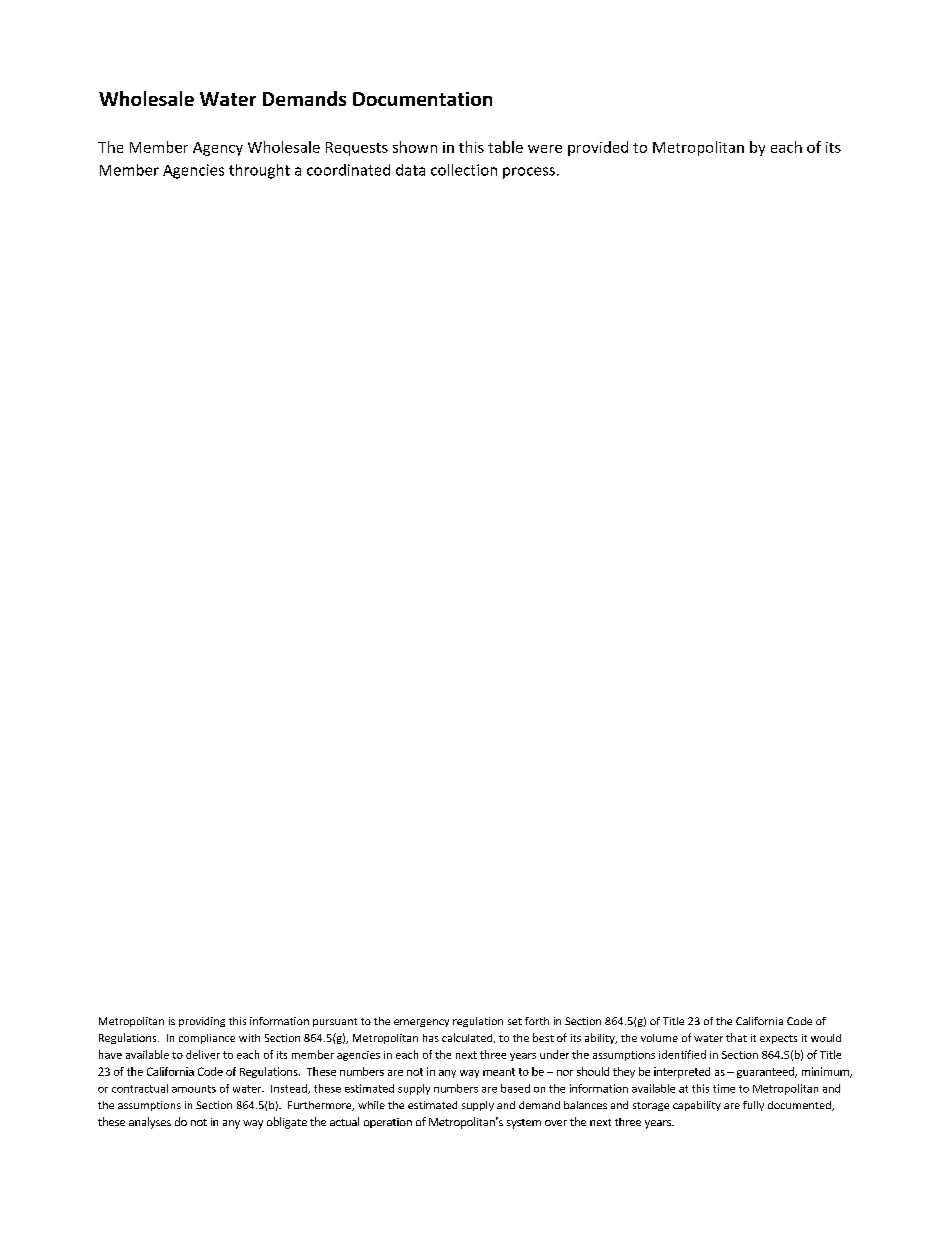 The width and height of the image is (952, 1233). Describe the element at coordinates (529, 173) in the image. I see `process` at that location.
